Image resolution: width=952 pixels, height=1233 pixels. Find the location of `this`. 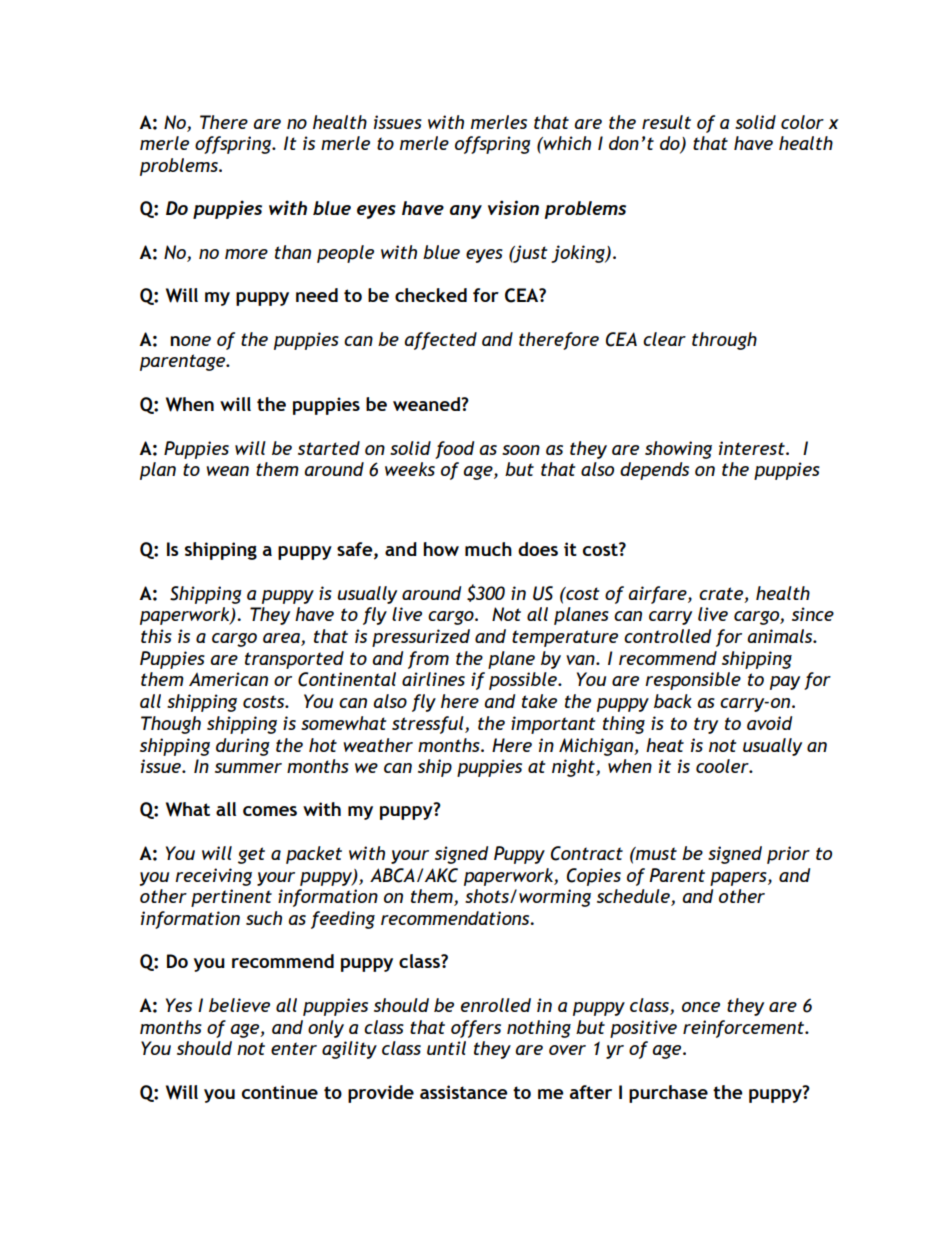

this is located at coordinates (156, 636).
